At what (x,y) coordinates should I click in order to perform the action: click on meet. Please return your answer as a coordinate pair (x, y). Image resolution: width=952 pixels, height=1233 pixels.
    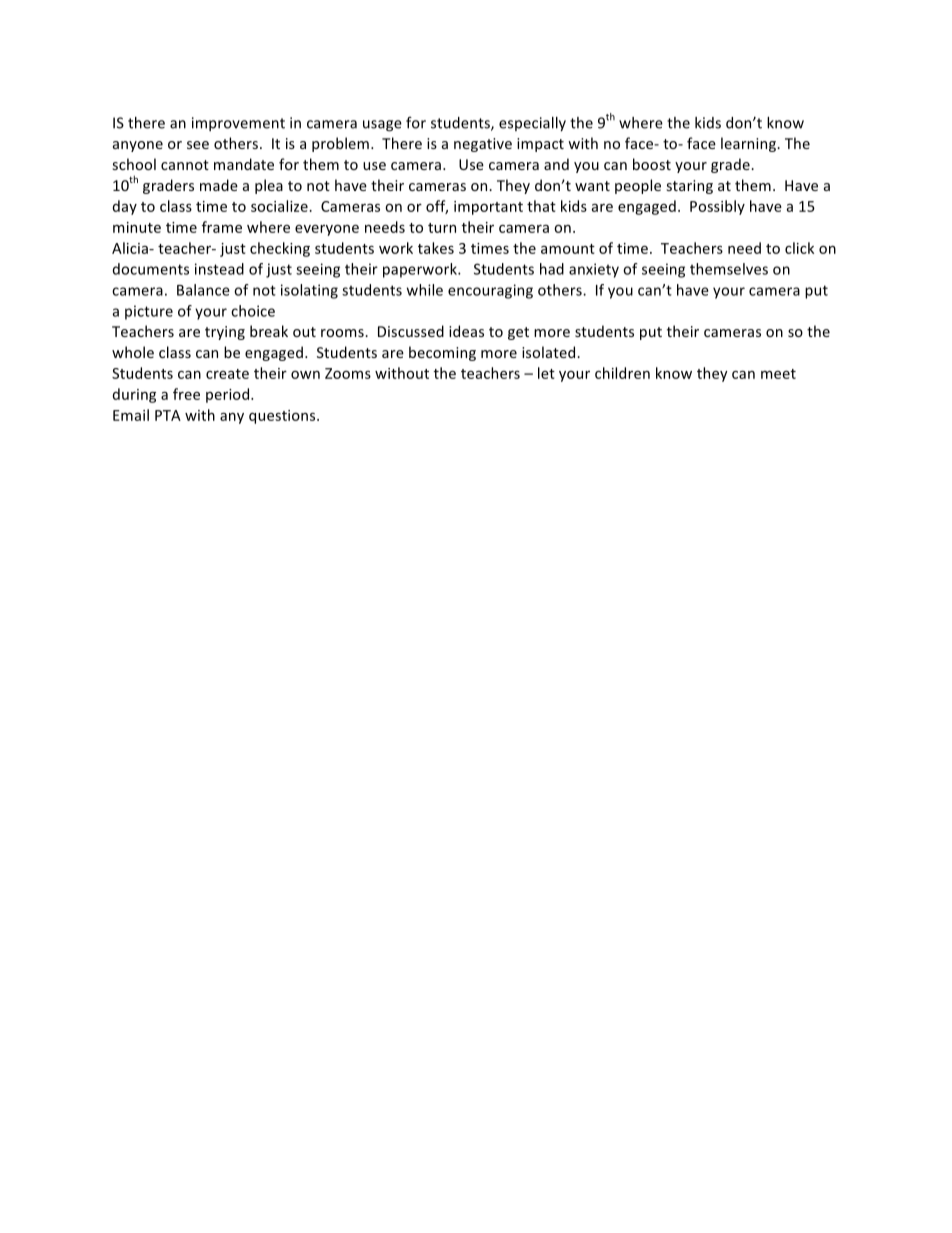
    Looking at the image, I should click on (778, 374).
